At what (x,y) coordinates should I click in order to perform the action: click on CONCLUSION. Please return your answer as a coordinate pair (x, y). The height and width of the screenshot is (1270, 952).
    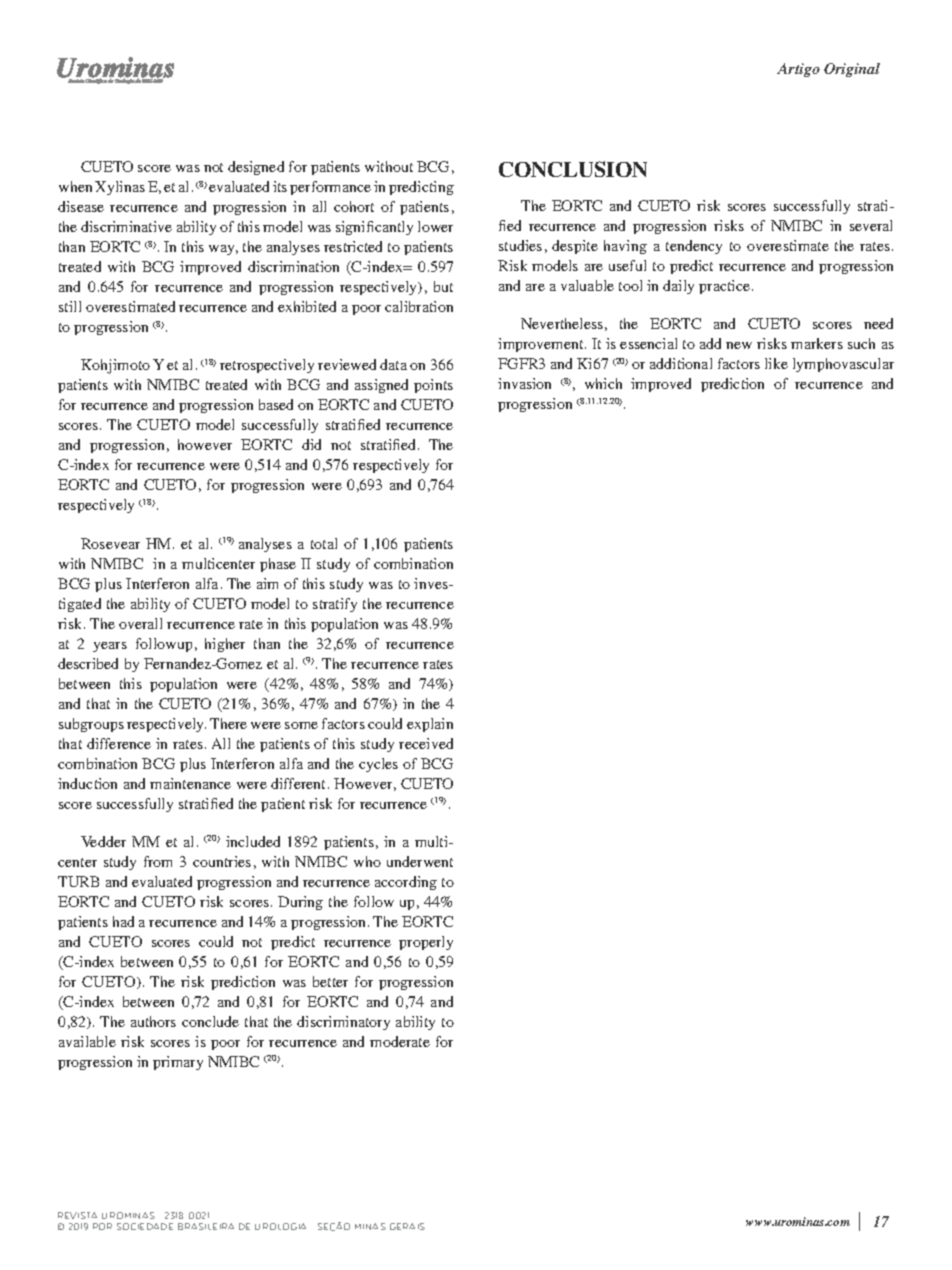
    Looking at the image, I should click on (573, 169).
